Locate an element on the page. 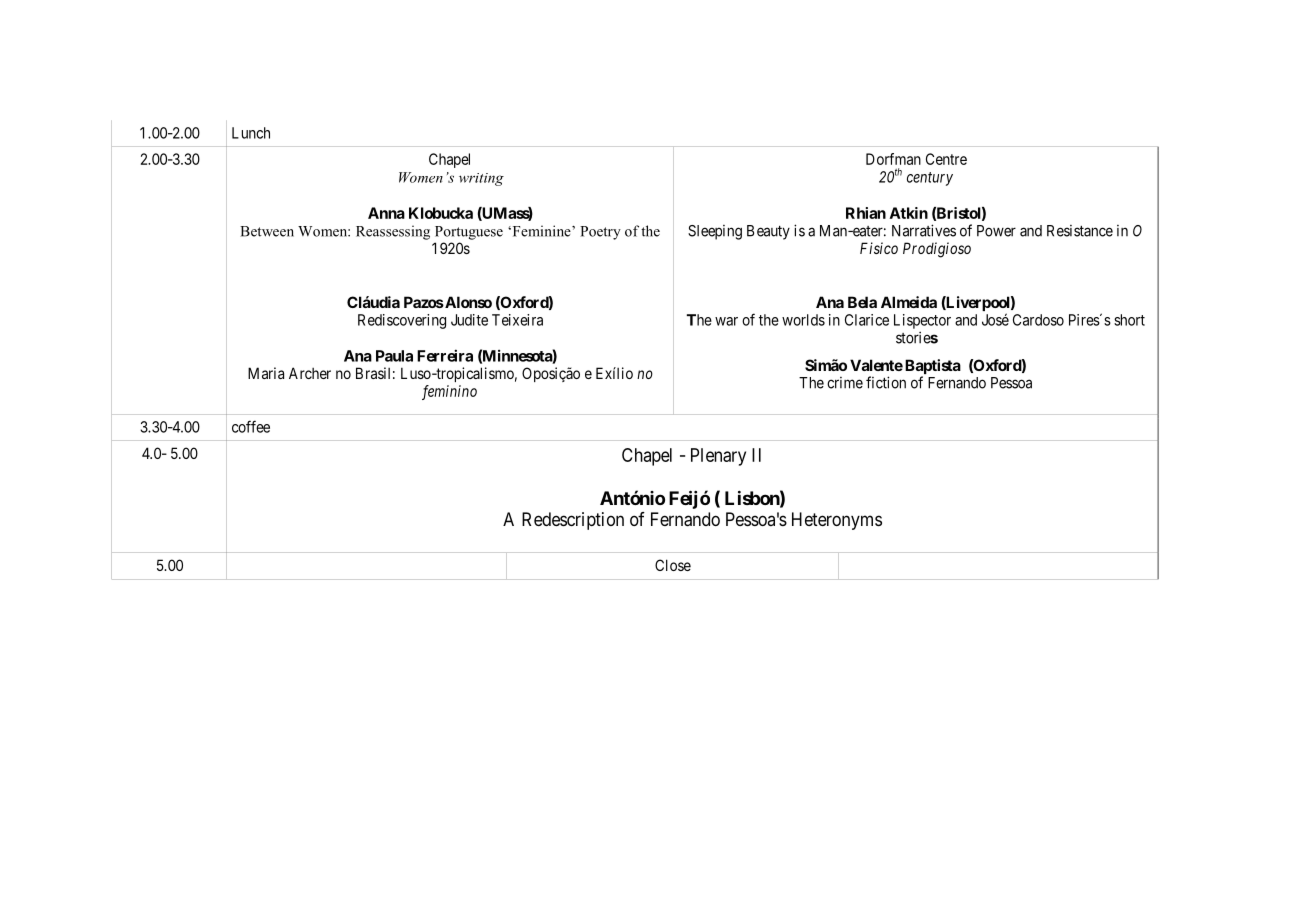  coffee is located at coordinates (251, 426).
